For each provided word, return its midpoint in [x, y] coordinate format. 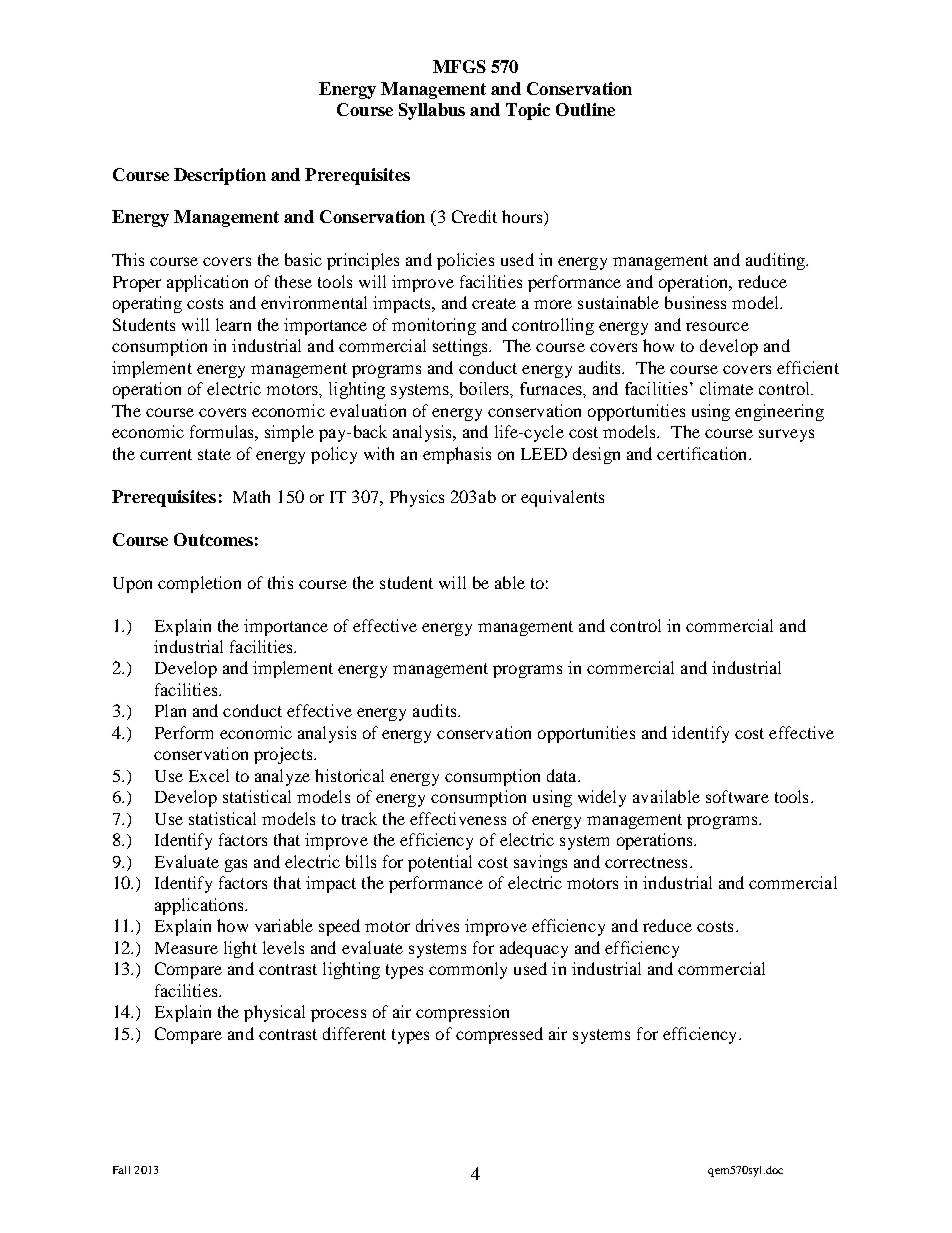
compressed [499, 1035]
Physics [417, 498]
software [737, 796]
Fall [121, 1170]
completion [199, 584]
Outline [585, 109]
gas [236, 865]
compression [462, 1013]
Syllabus [432, 111]
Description [220, 176]
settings [461, 347]
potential [440, 863]
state [214, 454]
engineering [779, 412]
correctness [646, 862]
